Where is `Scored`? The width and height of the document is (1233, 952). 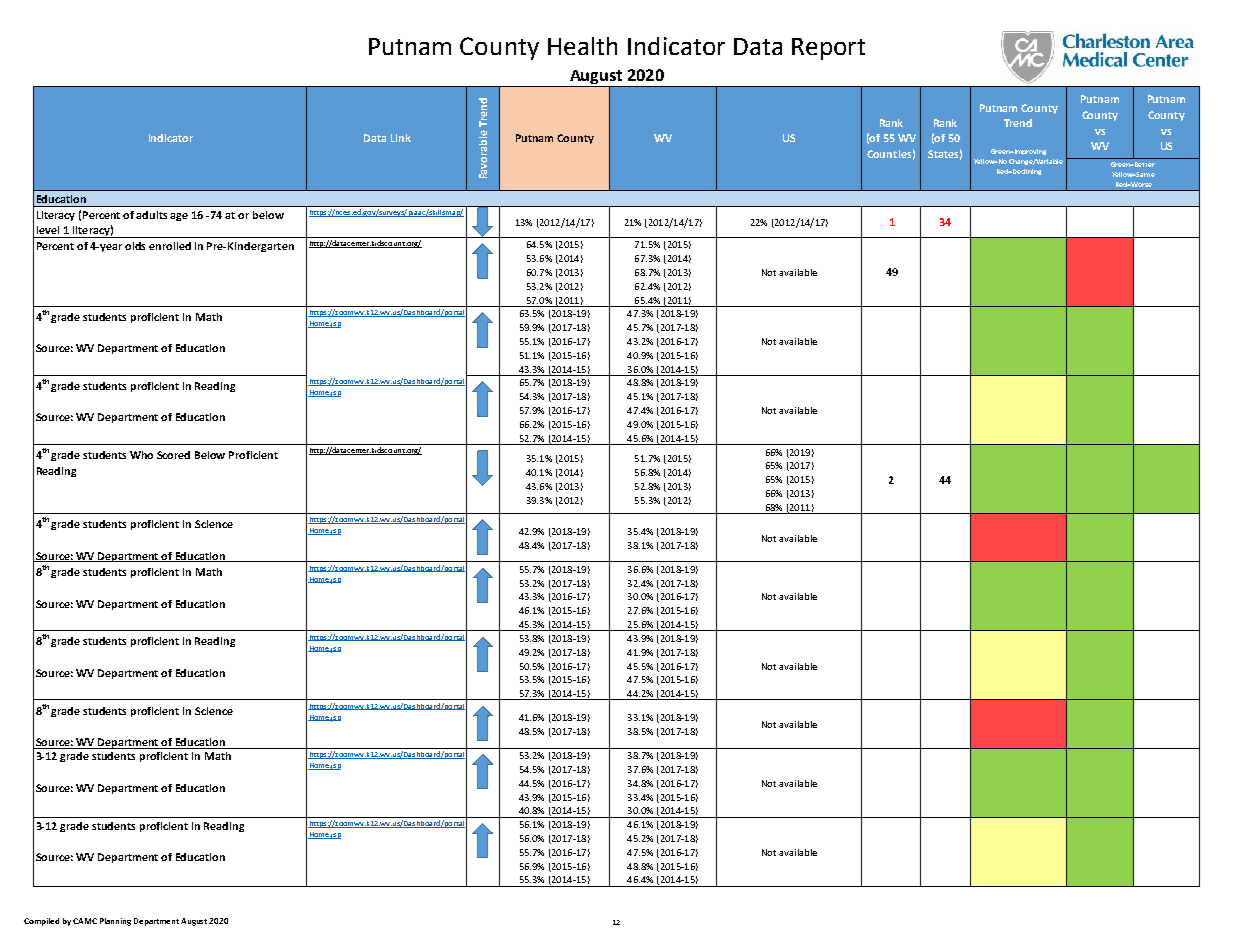 Scored is located at coordinates (173, 455).
